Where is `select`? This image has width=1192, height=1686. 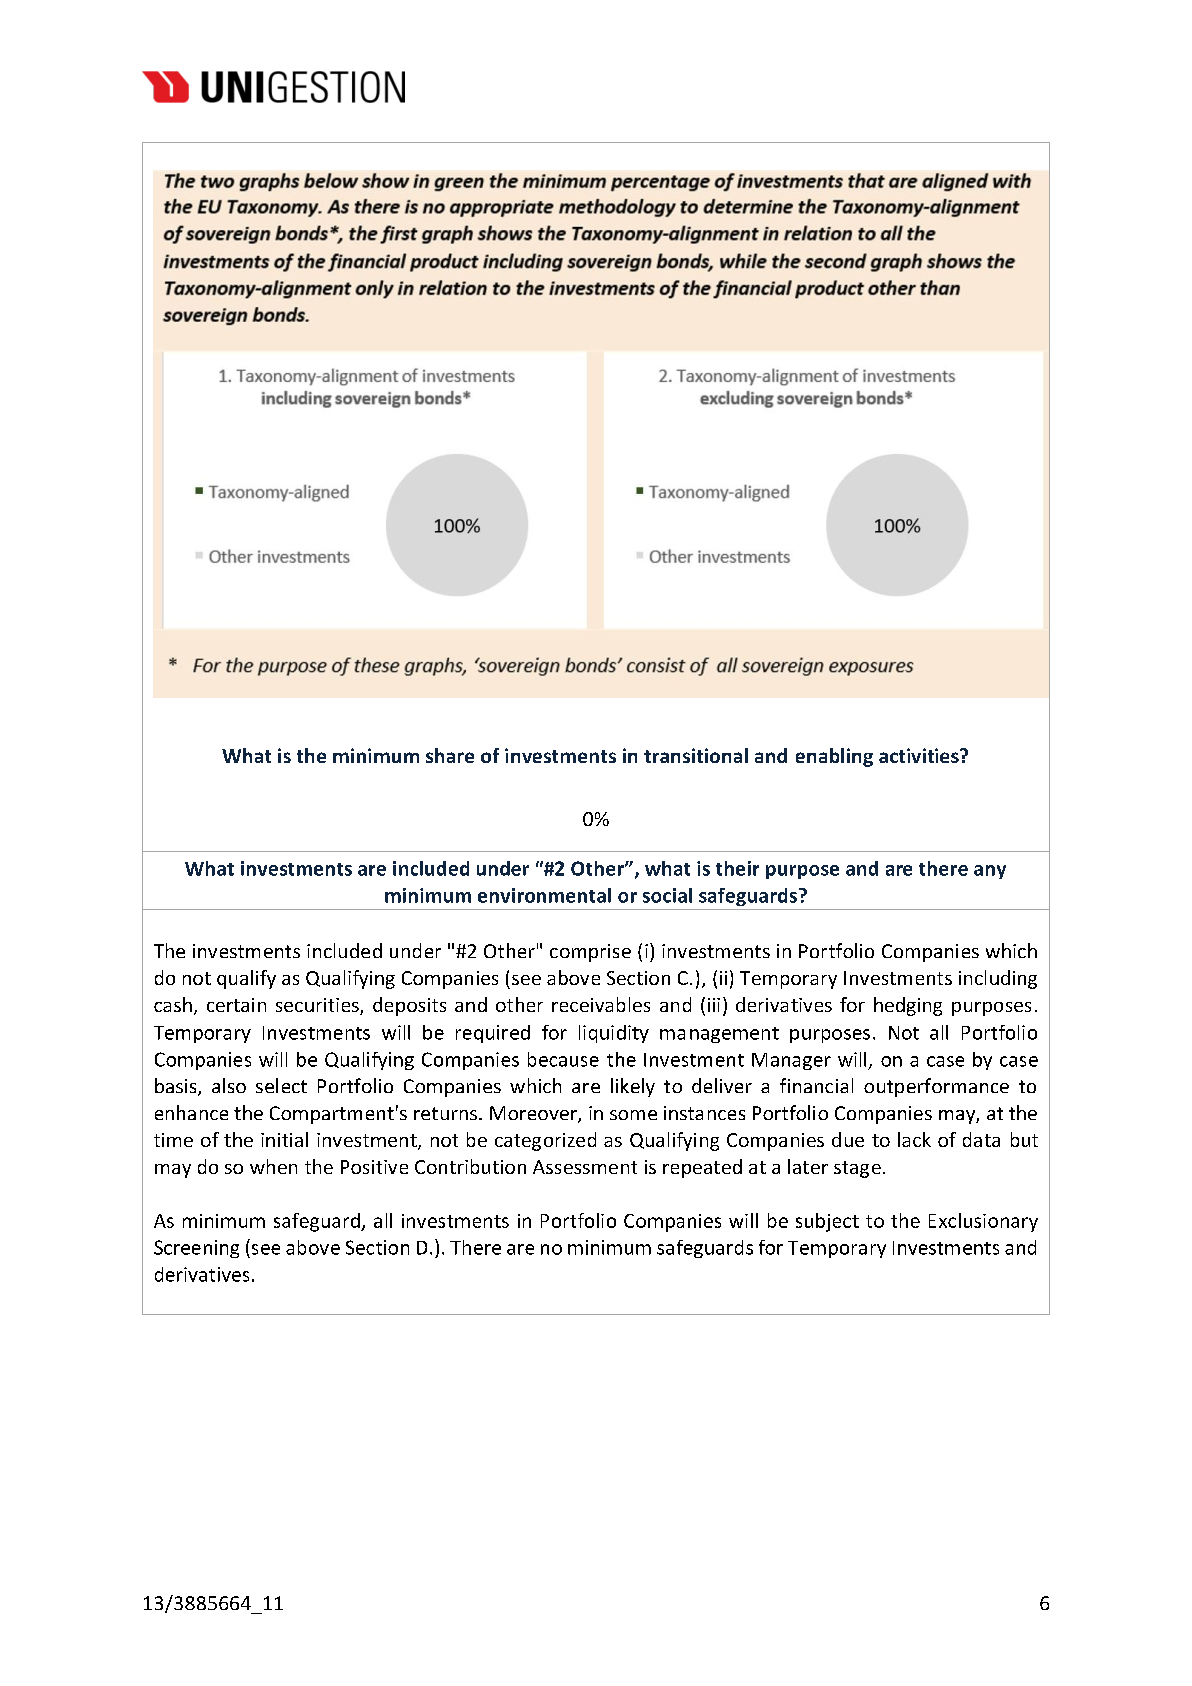
select is located at coordinates (281, 1085).
